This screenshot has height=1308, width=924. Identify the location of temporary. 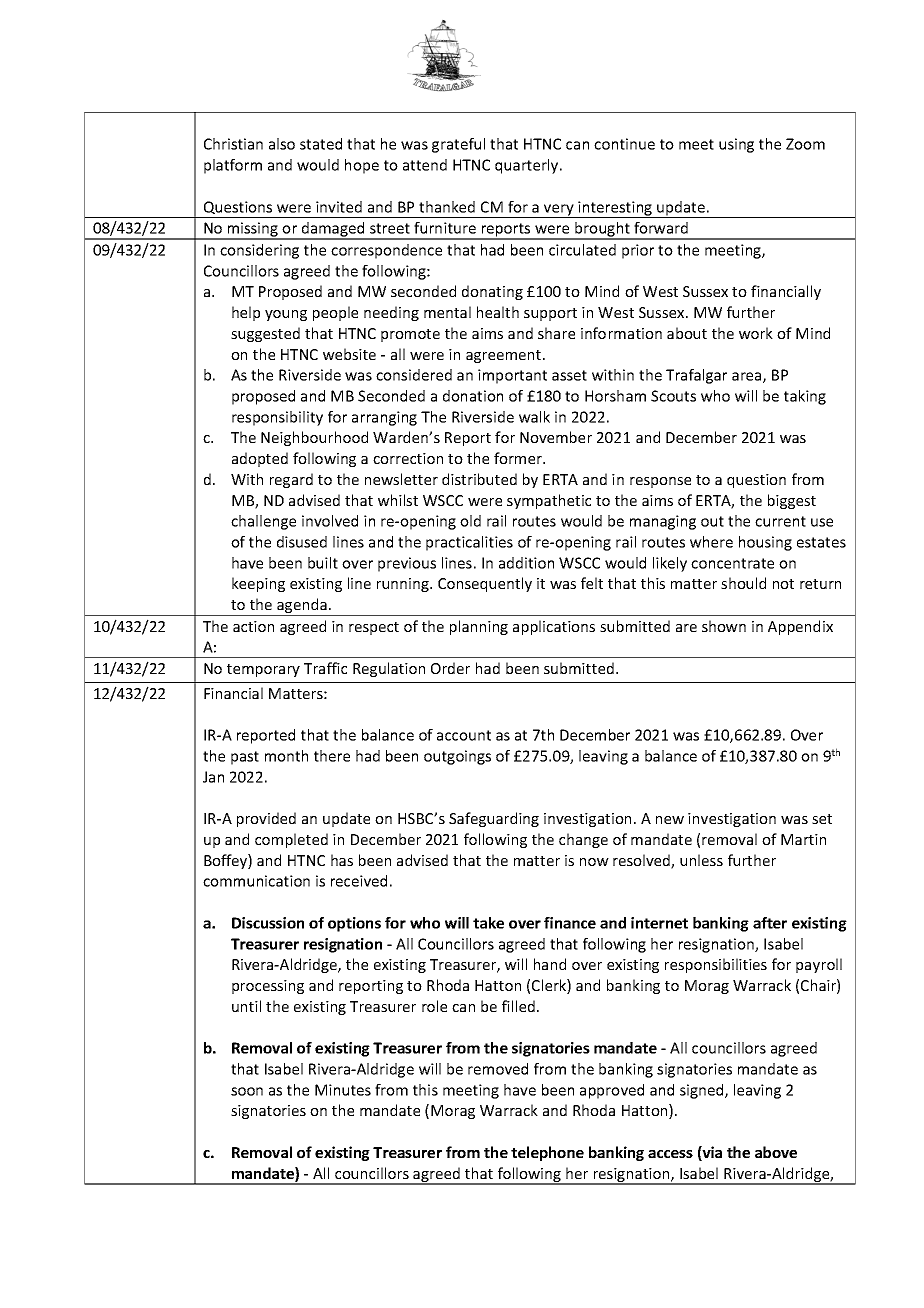
(263, 670).
